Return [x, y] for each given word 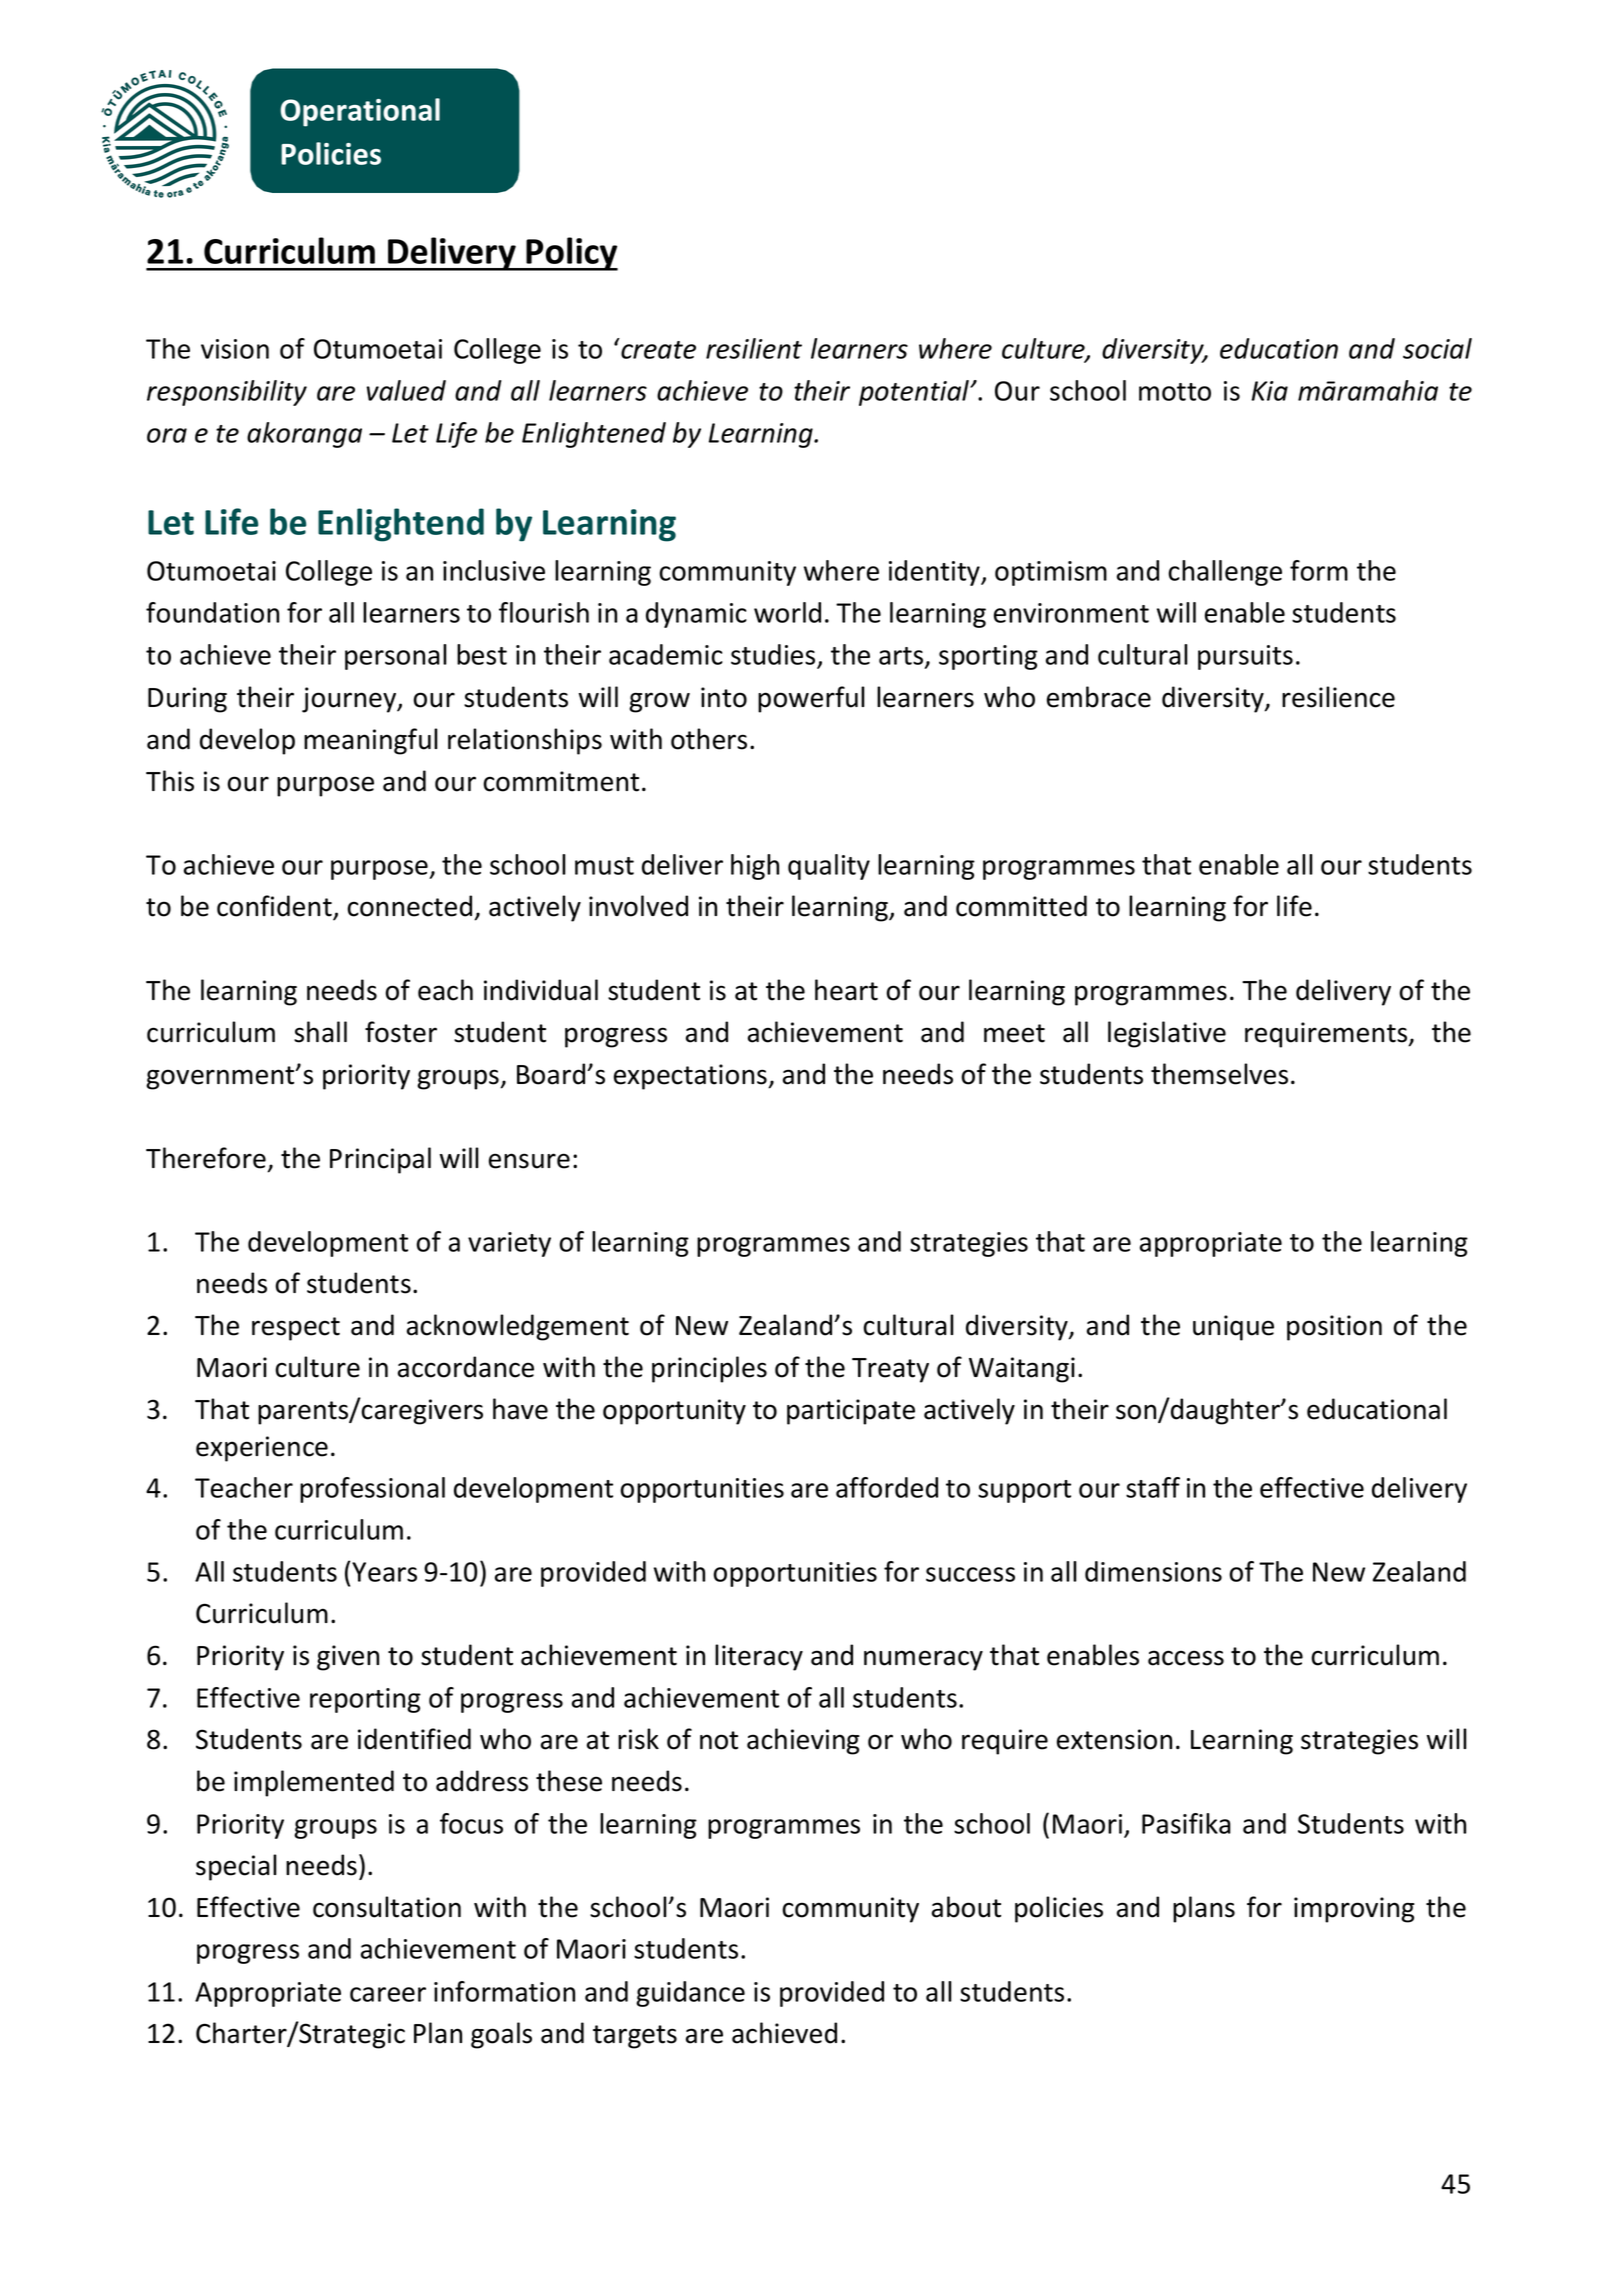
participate [851, 1412]
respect [296, 1329]
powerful [811, 699]
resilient [754, 348]
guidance [690, 1994]
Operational [360, 112]
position [1334, 1328]
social [1437, 348]
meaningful [371, 741]
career [388, 1994]
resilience [1338, 697]
